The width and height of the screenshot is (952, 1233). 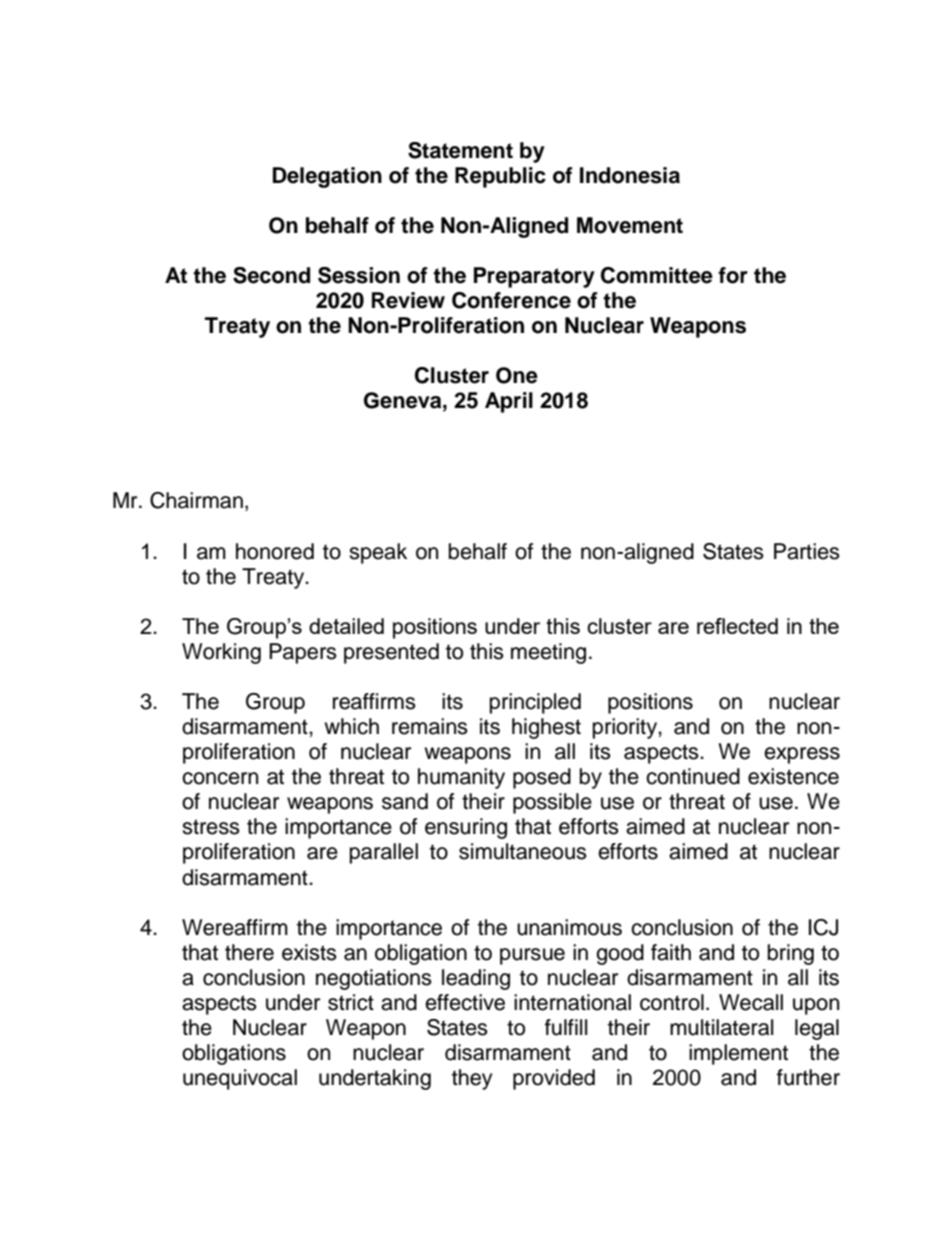 What do you see at coordinates (737, 626) in the screenshot?
I see `reflected` at bounding box center [737, 626].
